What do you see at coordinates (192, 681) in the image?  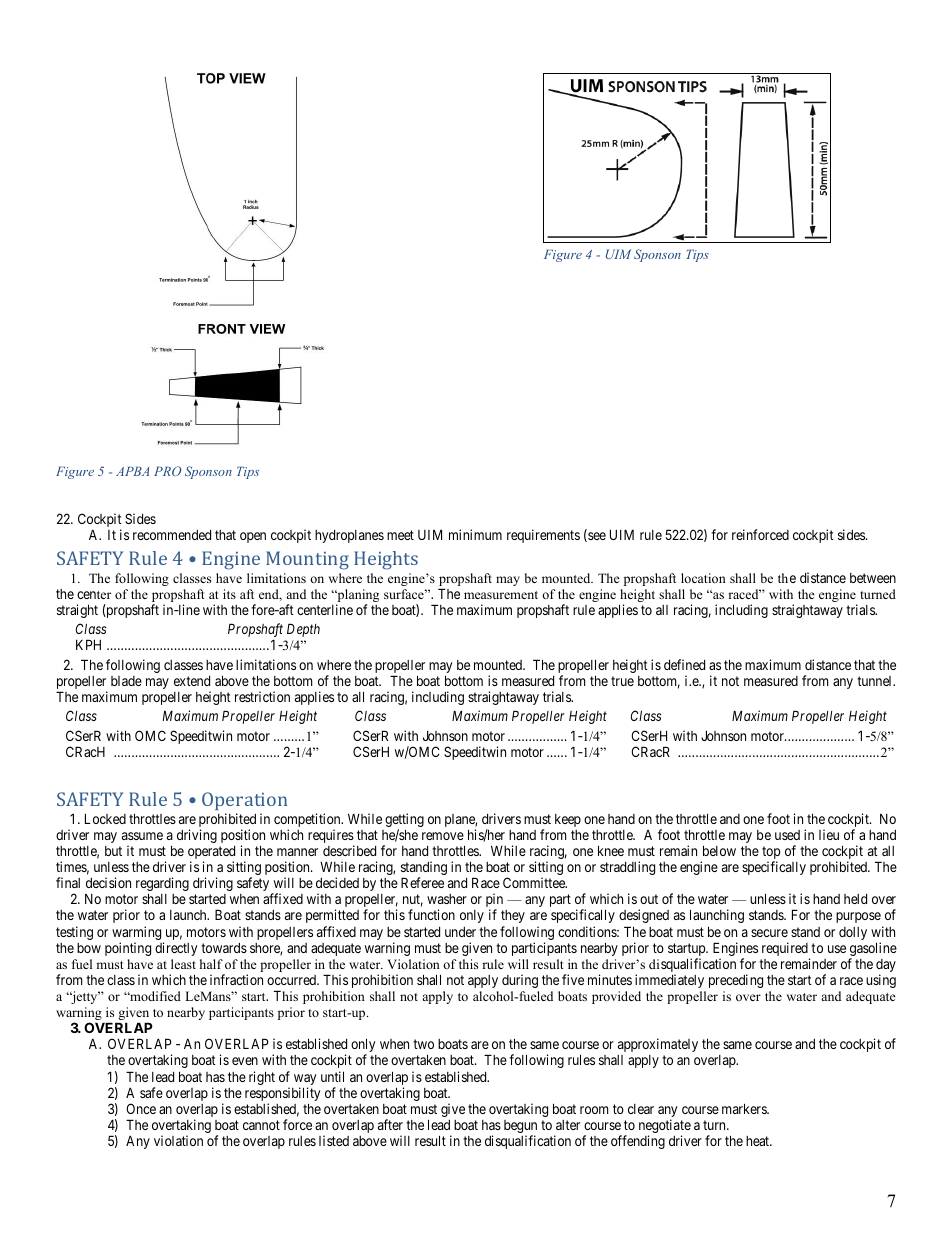 I see `extend` at bounding box center [192, 681].
